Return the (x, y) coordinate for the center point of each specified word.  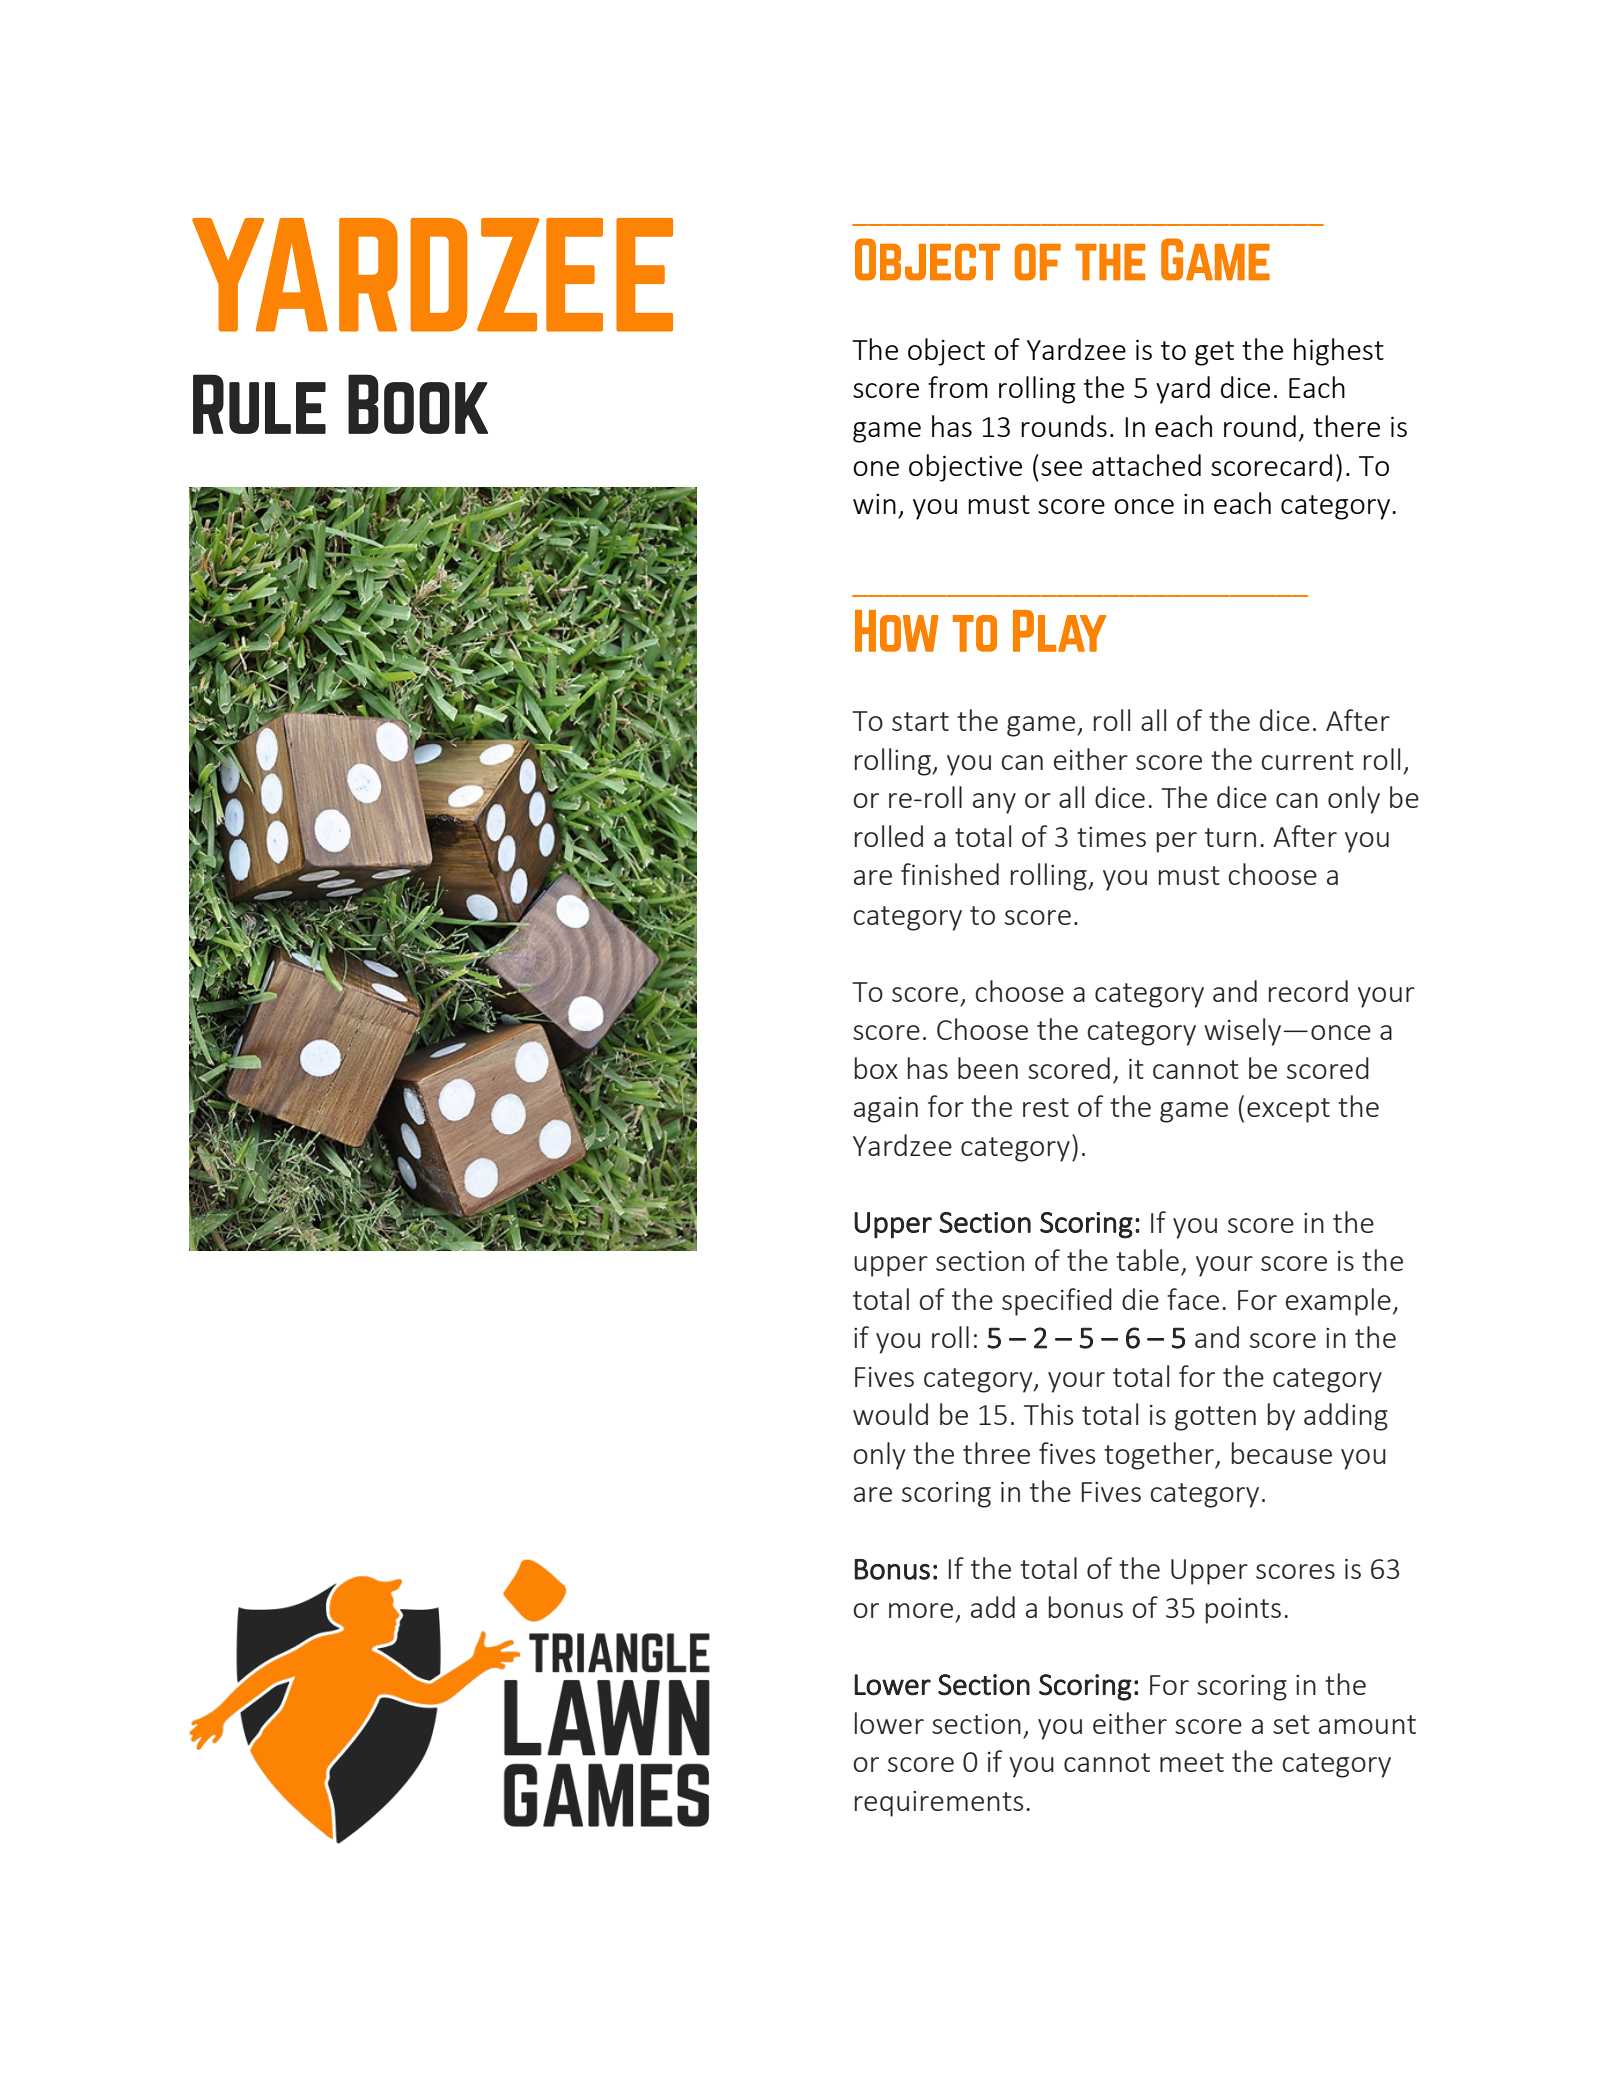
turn (1230, 837)
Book (418, 404)
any (994, 803)
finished (950, 874)
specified (1057, 1302)
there (1346, 426)
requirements (939, 1804)
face (1193, 1299)
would (890, 1414)
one (876, 468)
